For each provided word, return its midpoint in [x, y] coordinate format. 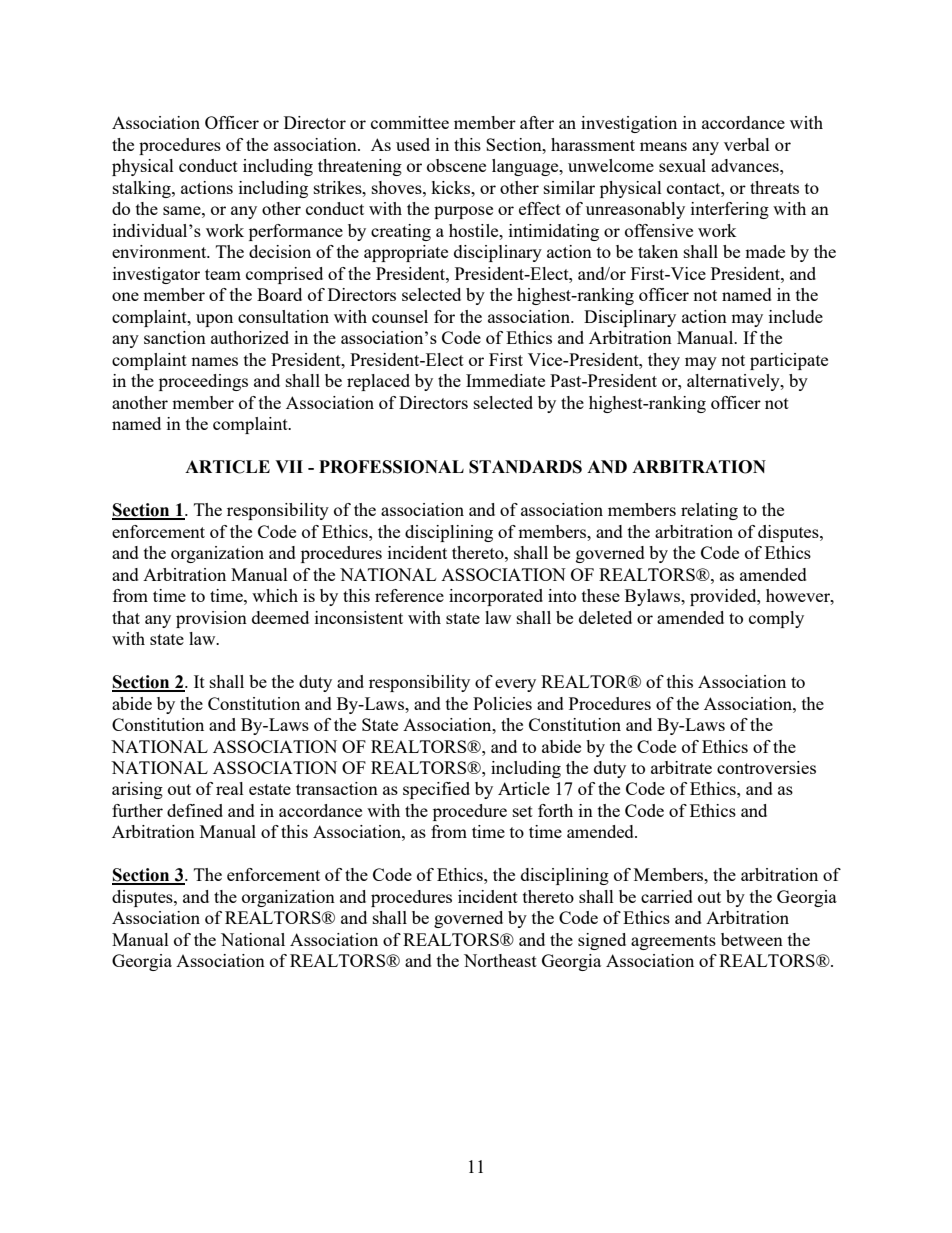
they [664, 361]
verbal [747, 144]
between [752, 939]
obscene [456, 165]
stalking [143, 189]
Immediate [505, 380]
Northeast [500, 960]
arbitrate [681, 767]
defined [195, 810]
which [275, 595]
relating [709, 511]
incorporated [496, 597]
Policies [502, 703]
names [214, 361]
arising [137, 790]
